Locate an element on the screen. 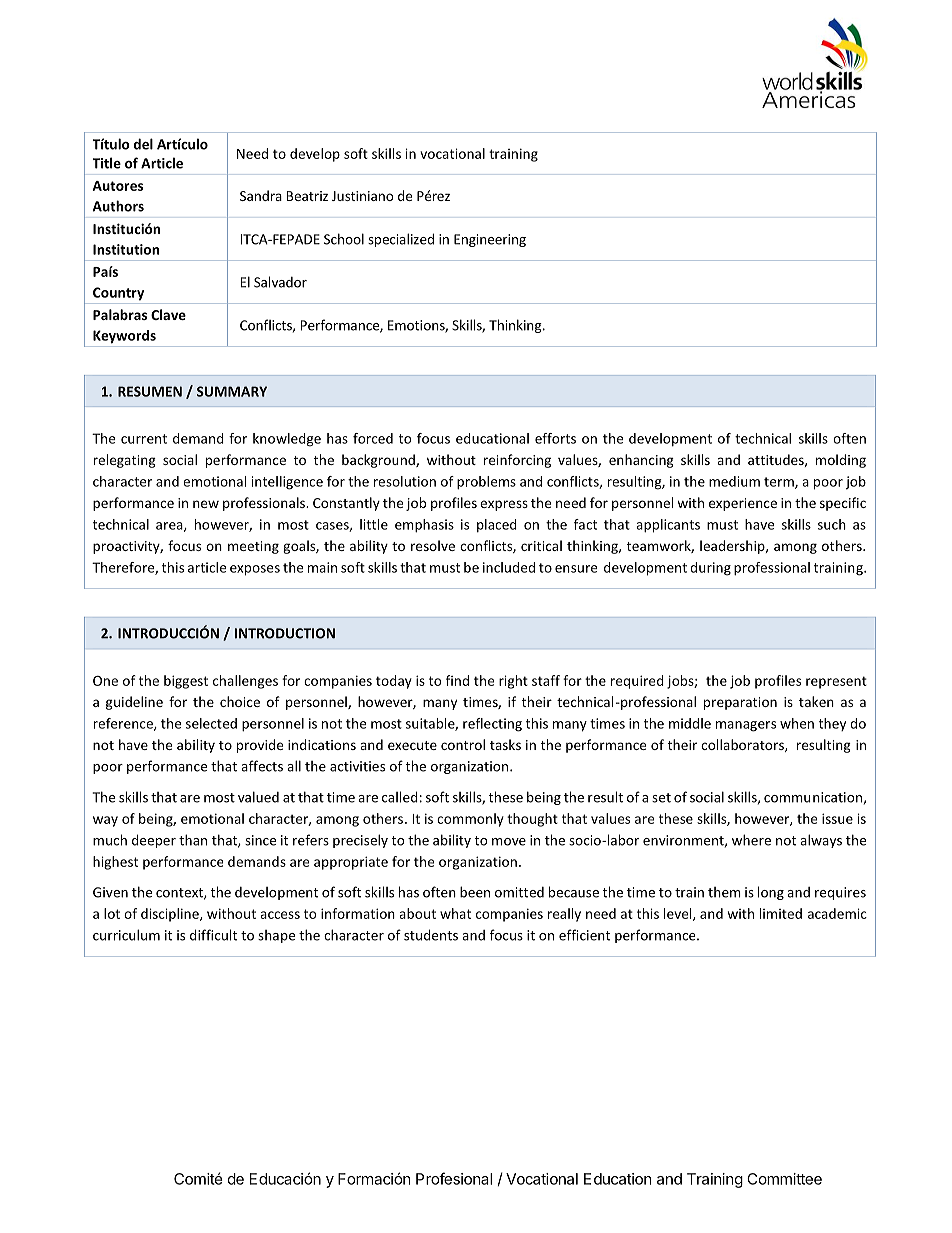 This screenshot has height=1233, width=952. than is located at coordinates (193, 840).
